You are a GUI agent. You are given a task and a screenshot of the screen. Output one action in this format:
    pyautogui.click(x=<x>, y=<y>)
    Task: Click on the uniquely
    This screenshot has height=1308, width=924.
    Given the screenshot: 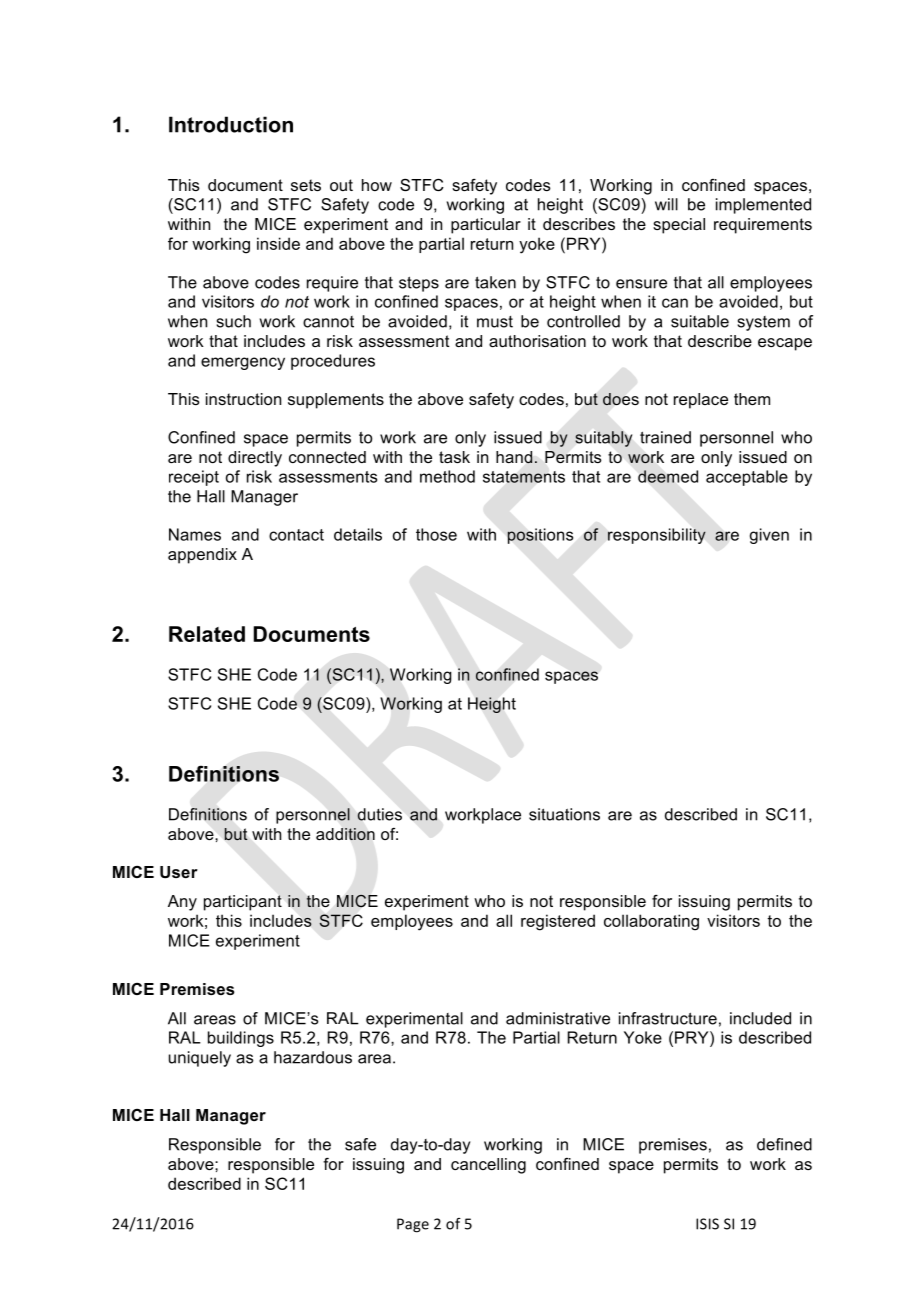 What is the action you would take?
    pyautogui.click(x=200, y=1059)
